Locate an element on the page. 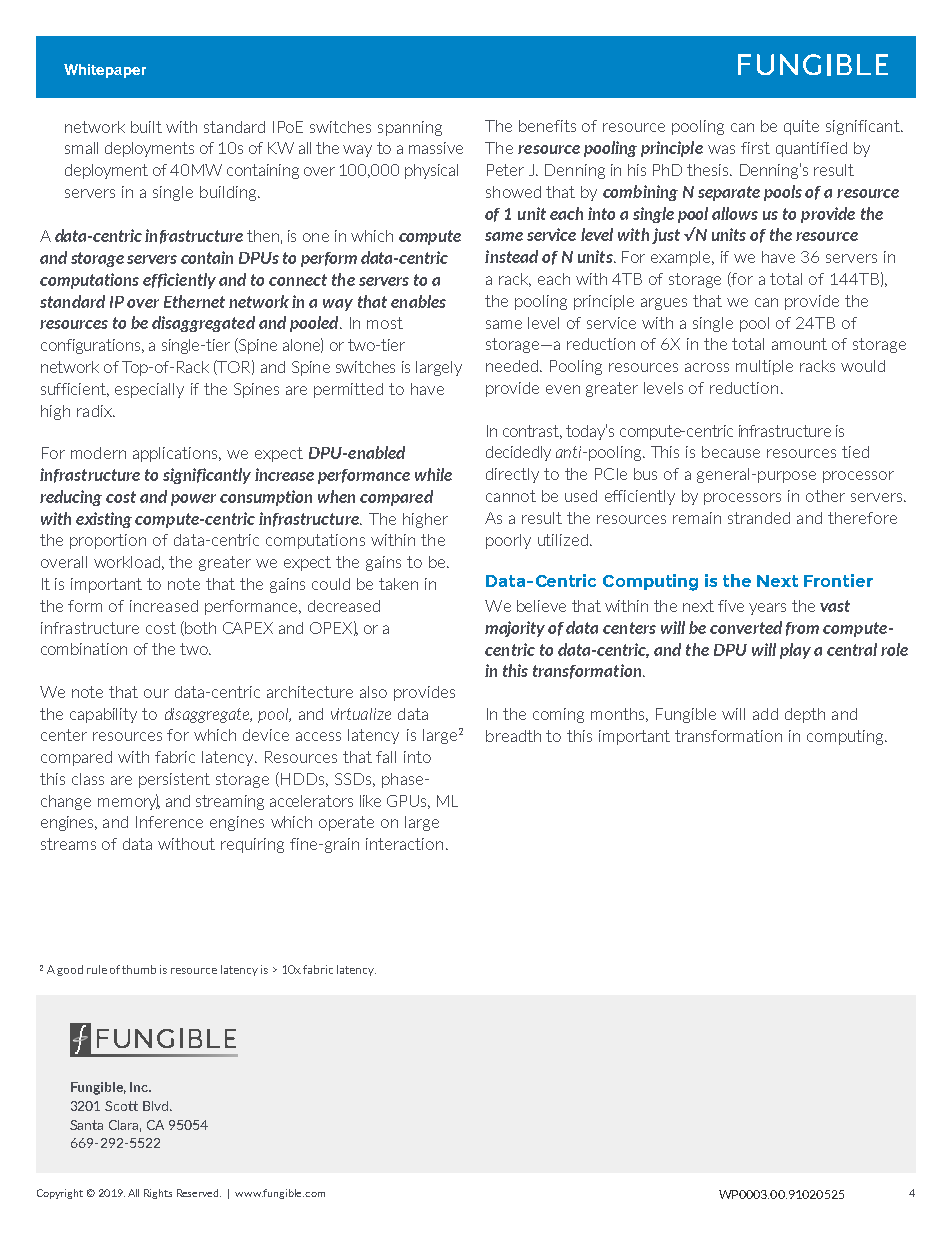  spanning is located at coordinates (410, 128).
